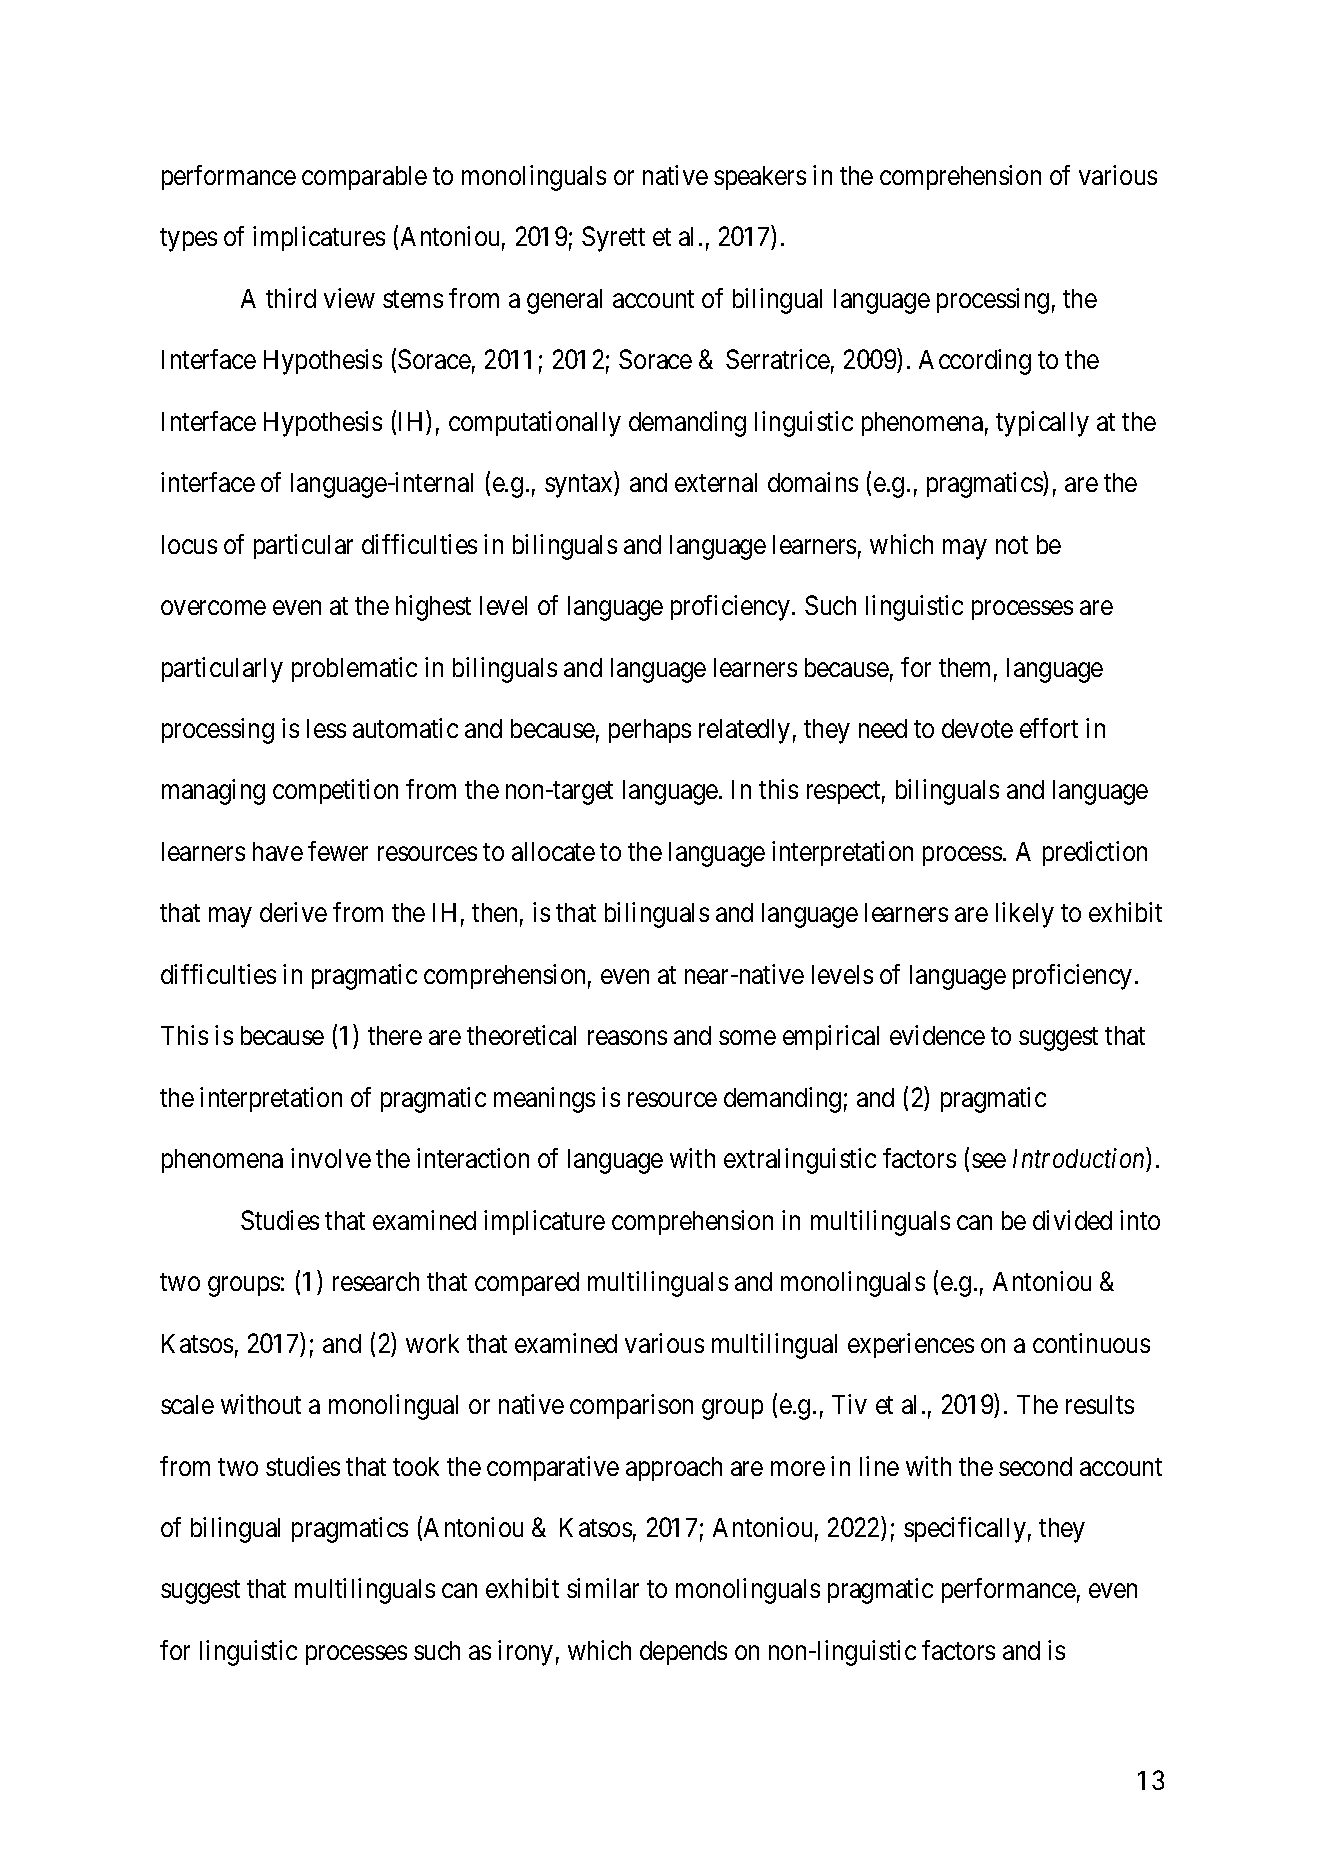 Image resolution: width=1325 pixels, height=1875 pixels. I want to click on meanings, so click(544, 1100).
